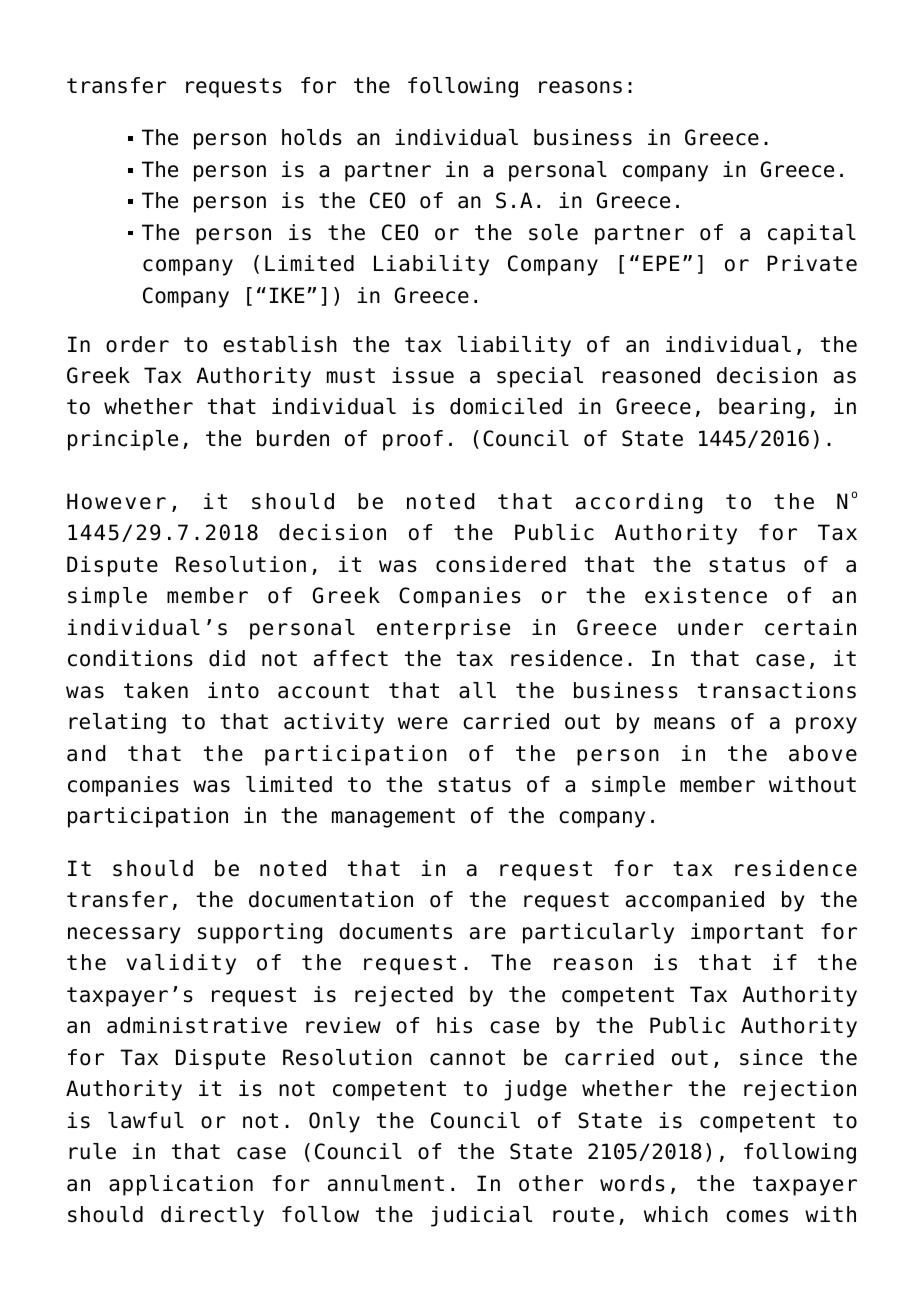 This image has width=924, height=1308. What do you see at coordinates (312, 137) in the image?
I see `holds` at bounding box center [312, 137].
